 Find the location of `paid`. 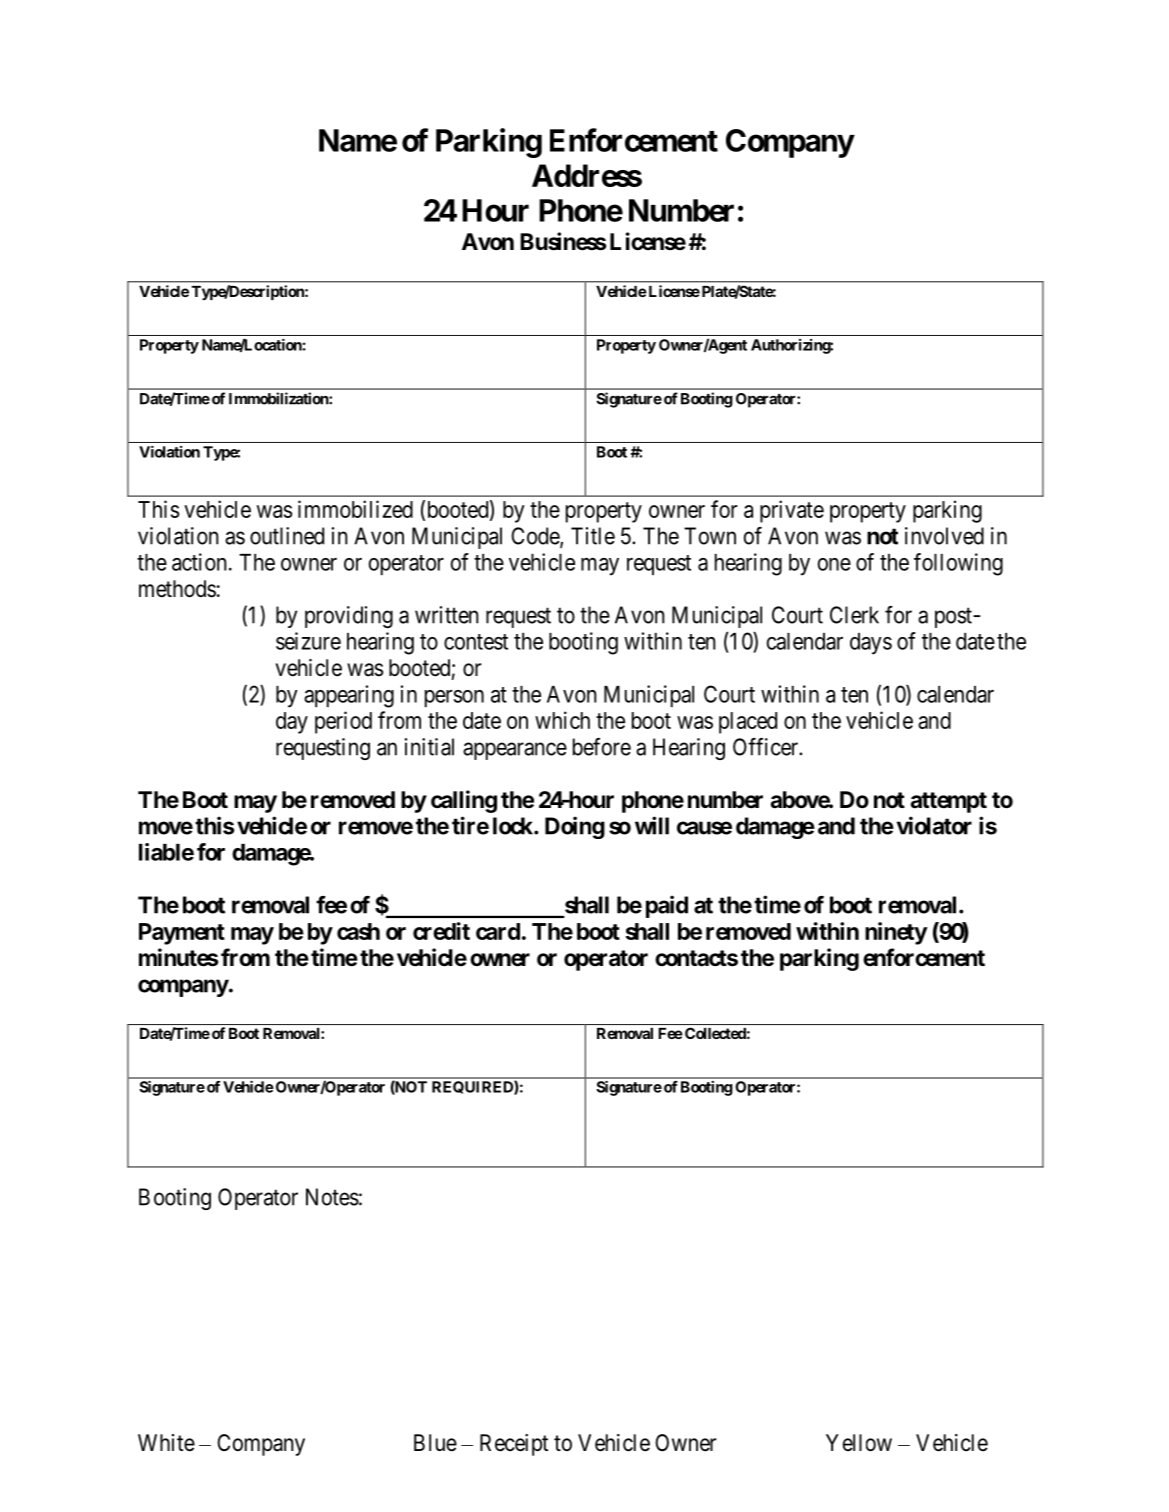

paid is located at coordinates (667, 906).
